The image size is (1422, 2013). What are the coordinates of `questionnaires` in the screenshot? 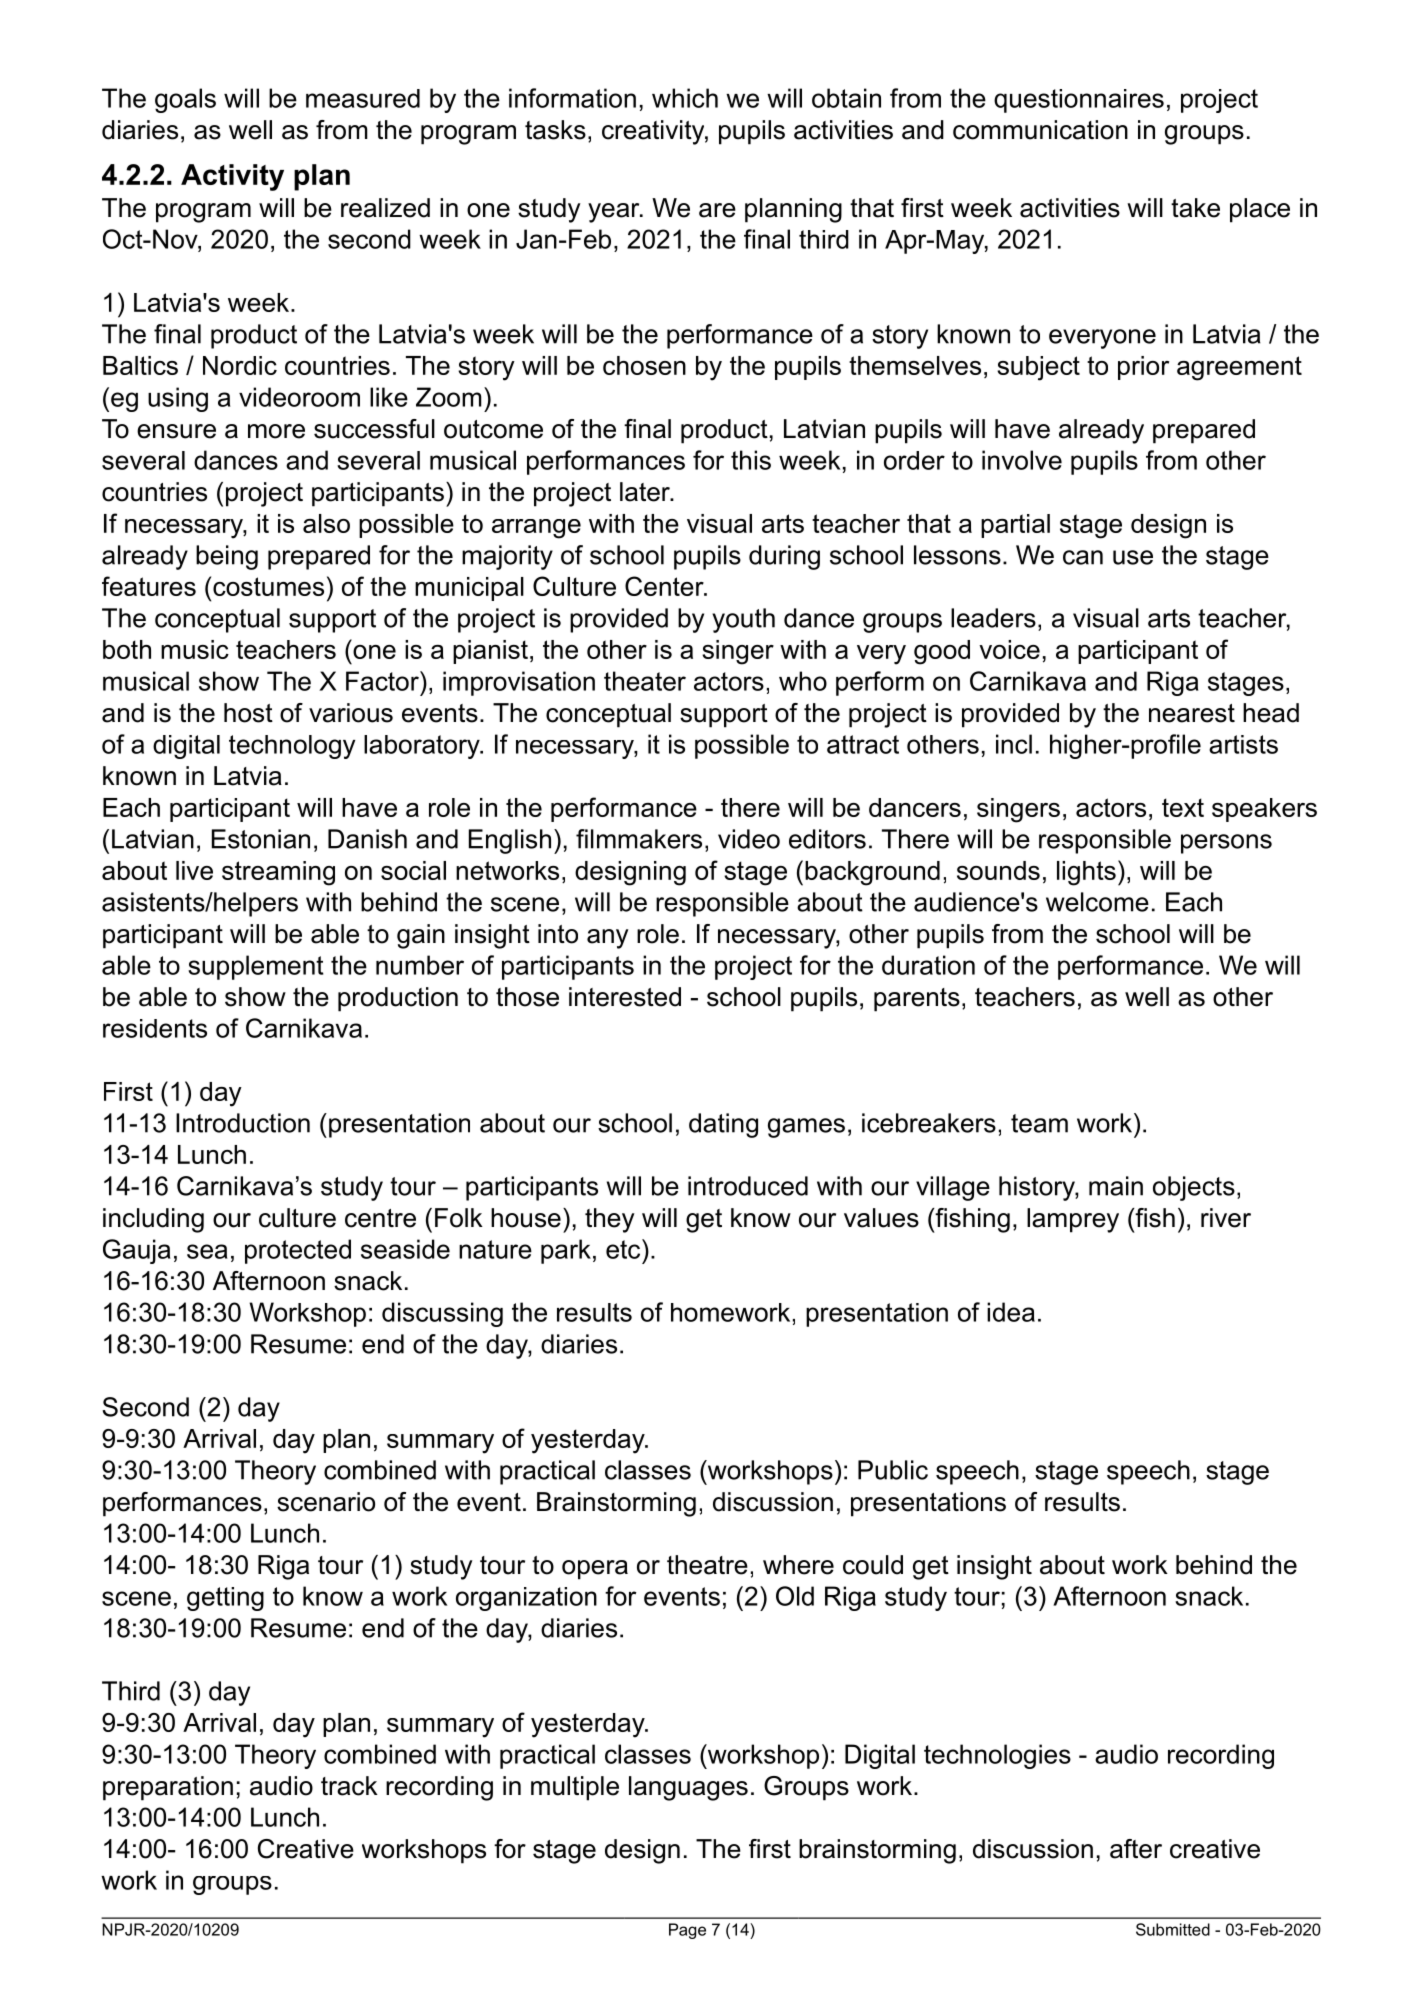 It's located at (1079, 101).
